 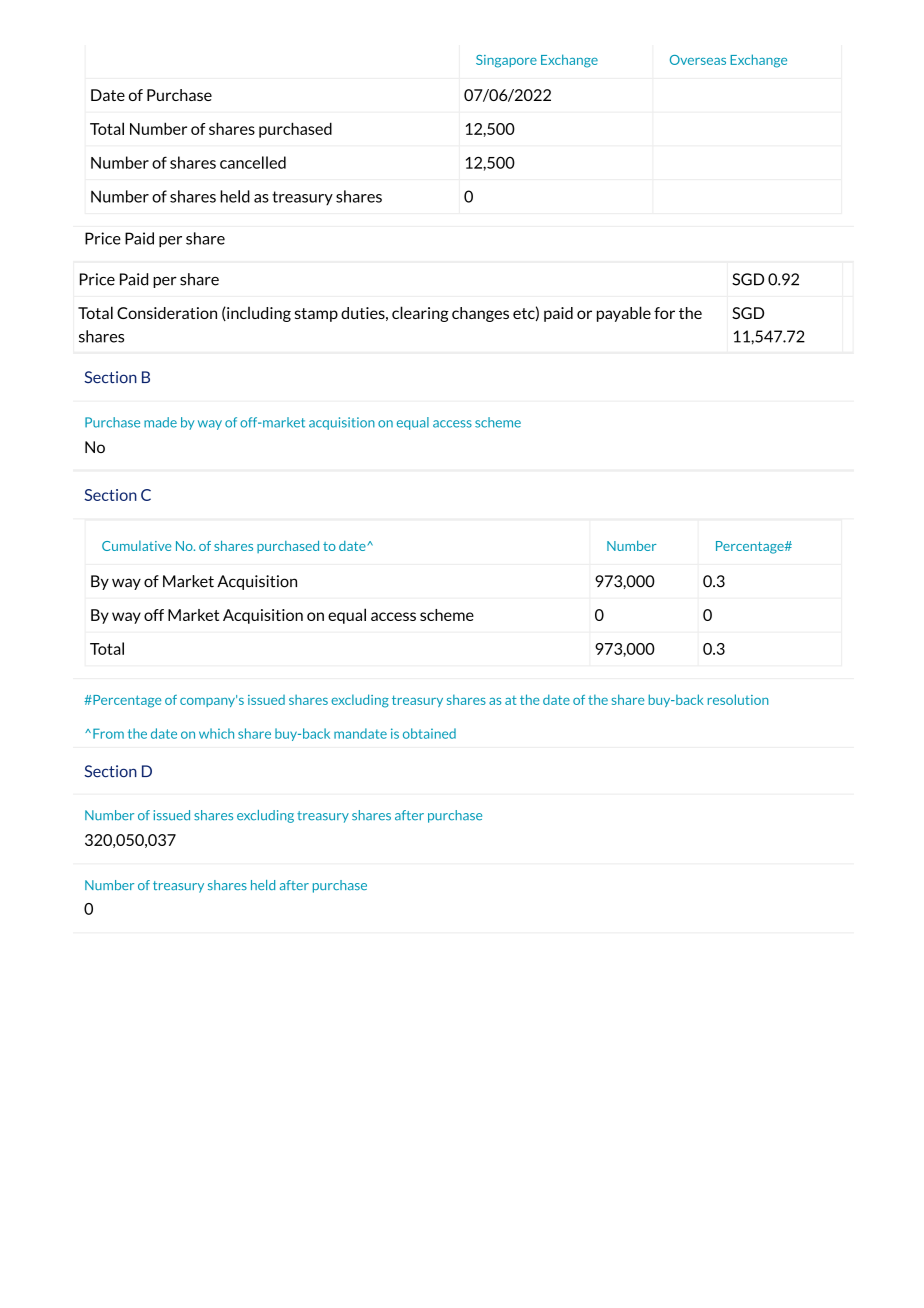 What do you see at coordinates (506, 61) in the screenshot?
I see `Singapore` at bounding box center [506, 61].
